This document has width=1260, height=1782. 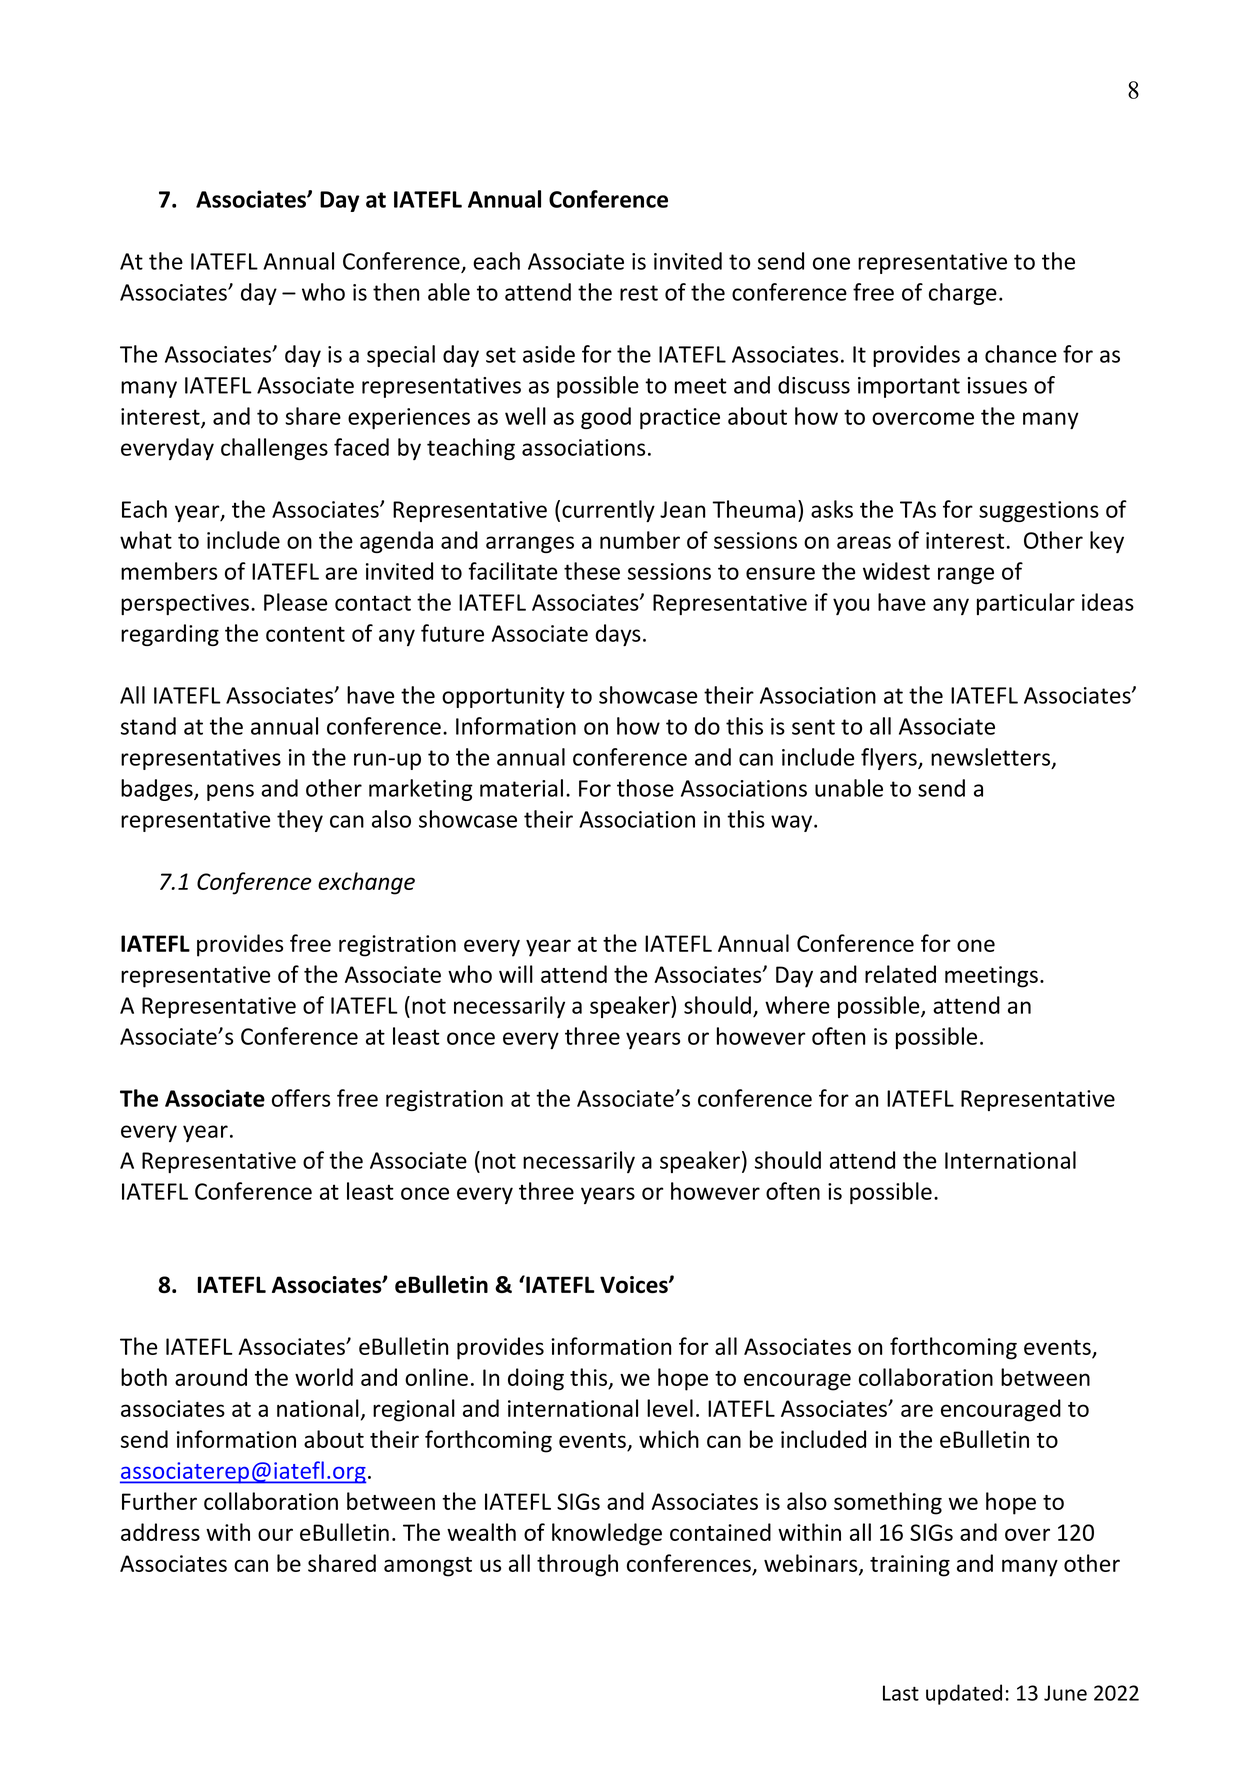 What do you see at coordinates (577, 1565) in the document?
I see `through` at bounding box center [577, 1565].
